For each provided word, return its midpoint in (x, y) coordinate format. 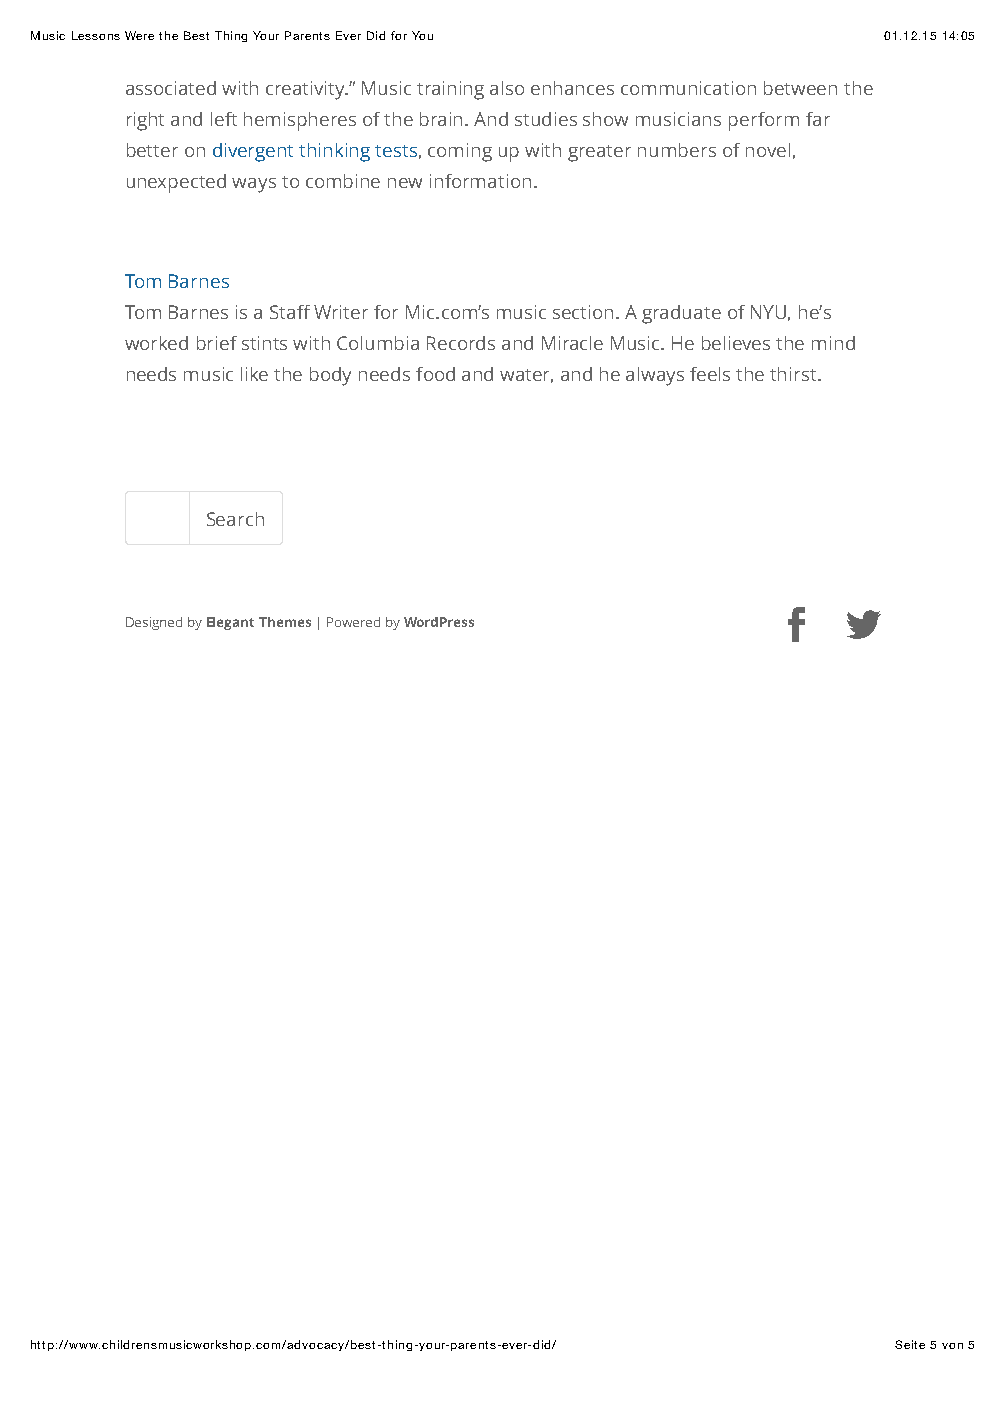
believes (736, 343)
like (254, 374)
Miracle (572, 343)
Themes (285, 622)
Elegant (230, 623)
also (507, 88)
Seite (910, 1344)
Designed (154, 623)
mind (833, 343)
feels (710, 374)
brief (217, 343)
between (800, 88)
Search (235, 519)
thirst (794, 374)
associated (171, 88)
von (952, 1346)
